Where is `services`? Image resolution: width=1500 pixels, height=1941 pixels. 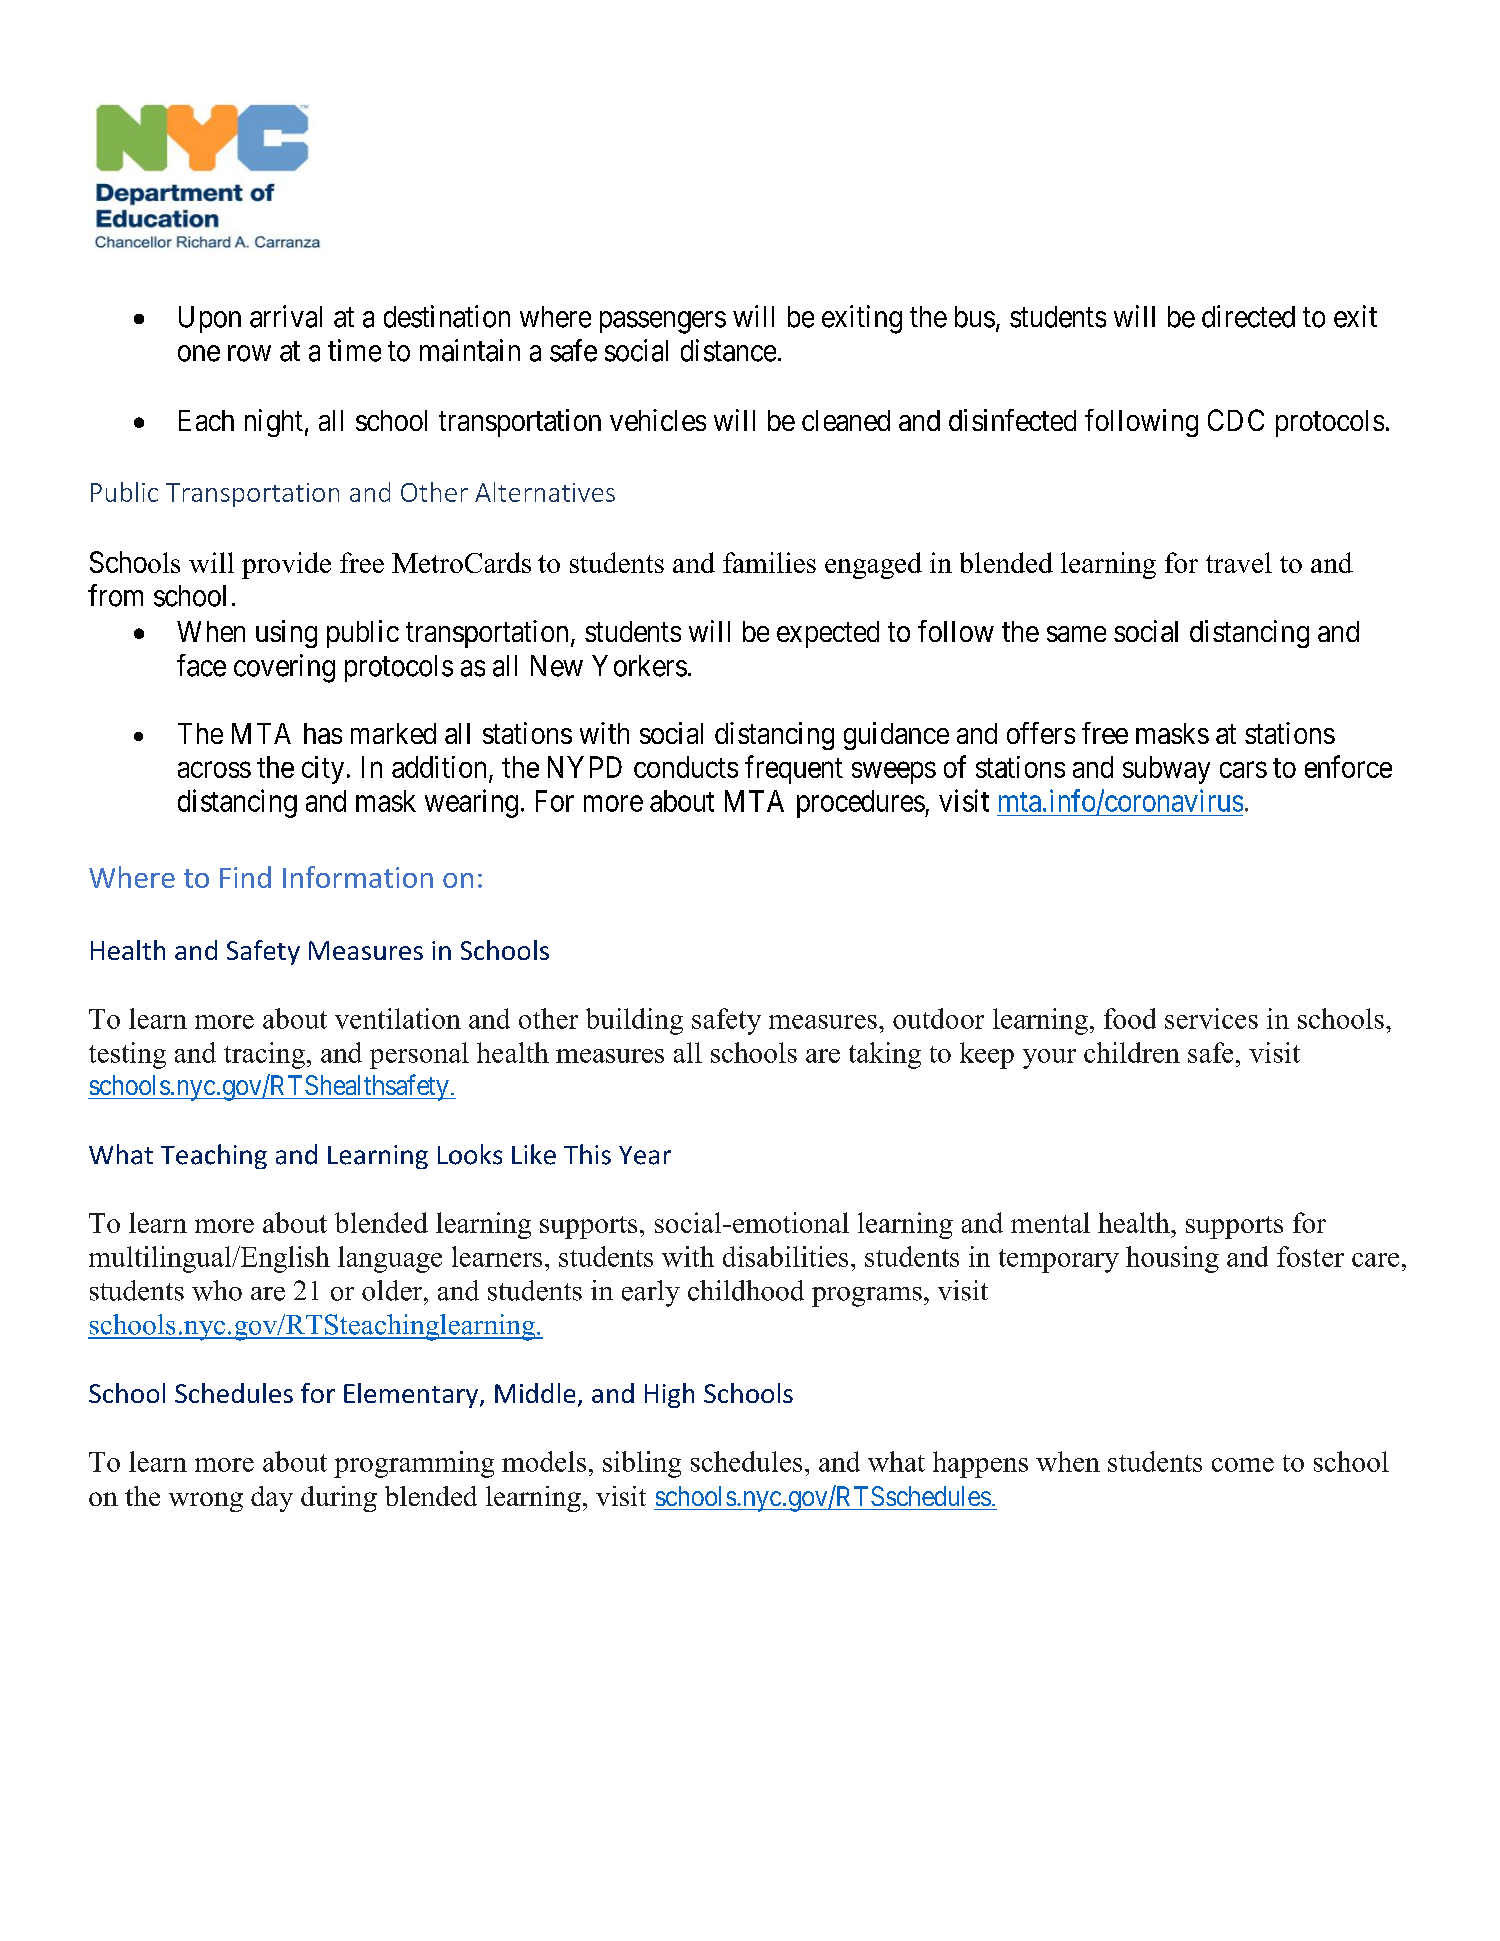
services is located at coordinates (1211, 1018).
